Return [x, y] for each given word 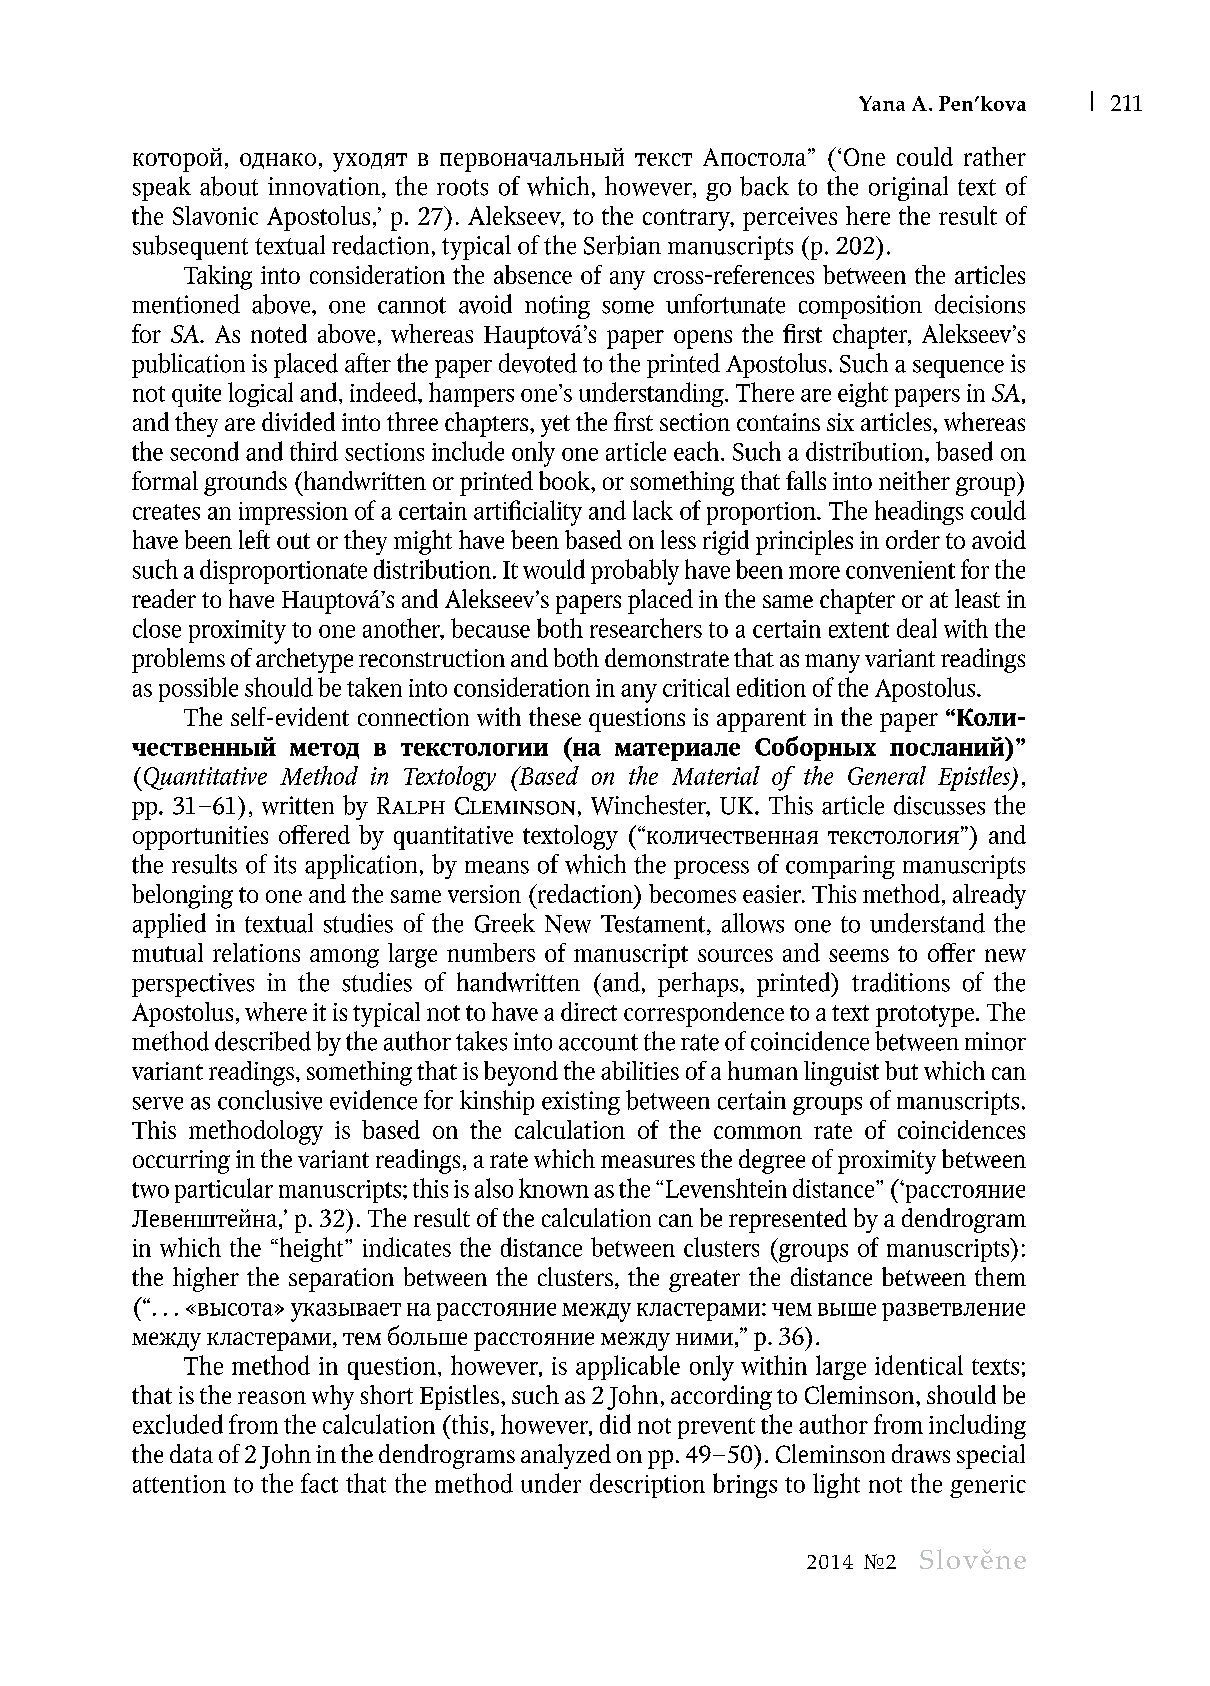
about [229, 186]
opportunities [200, 838]
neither [914, 480]
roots [462, 187]
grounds [245, 483]
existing [581, 1103]
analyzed [566, 1456]
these [555, 716]
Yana [882, 103]
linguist [841, 1073]
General [887, 775]
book [565, 480]
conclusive [270, 1100]
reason [272, 1397]
